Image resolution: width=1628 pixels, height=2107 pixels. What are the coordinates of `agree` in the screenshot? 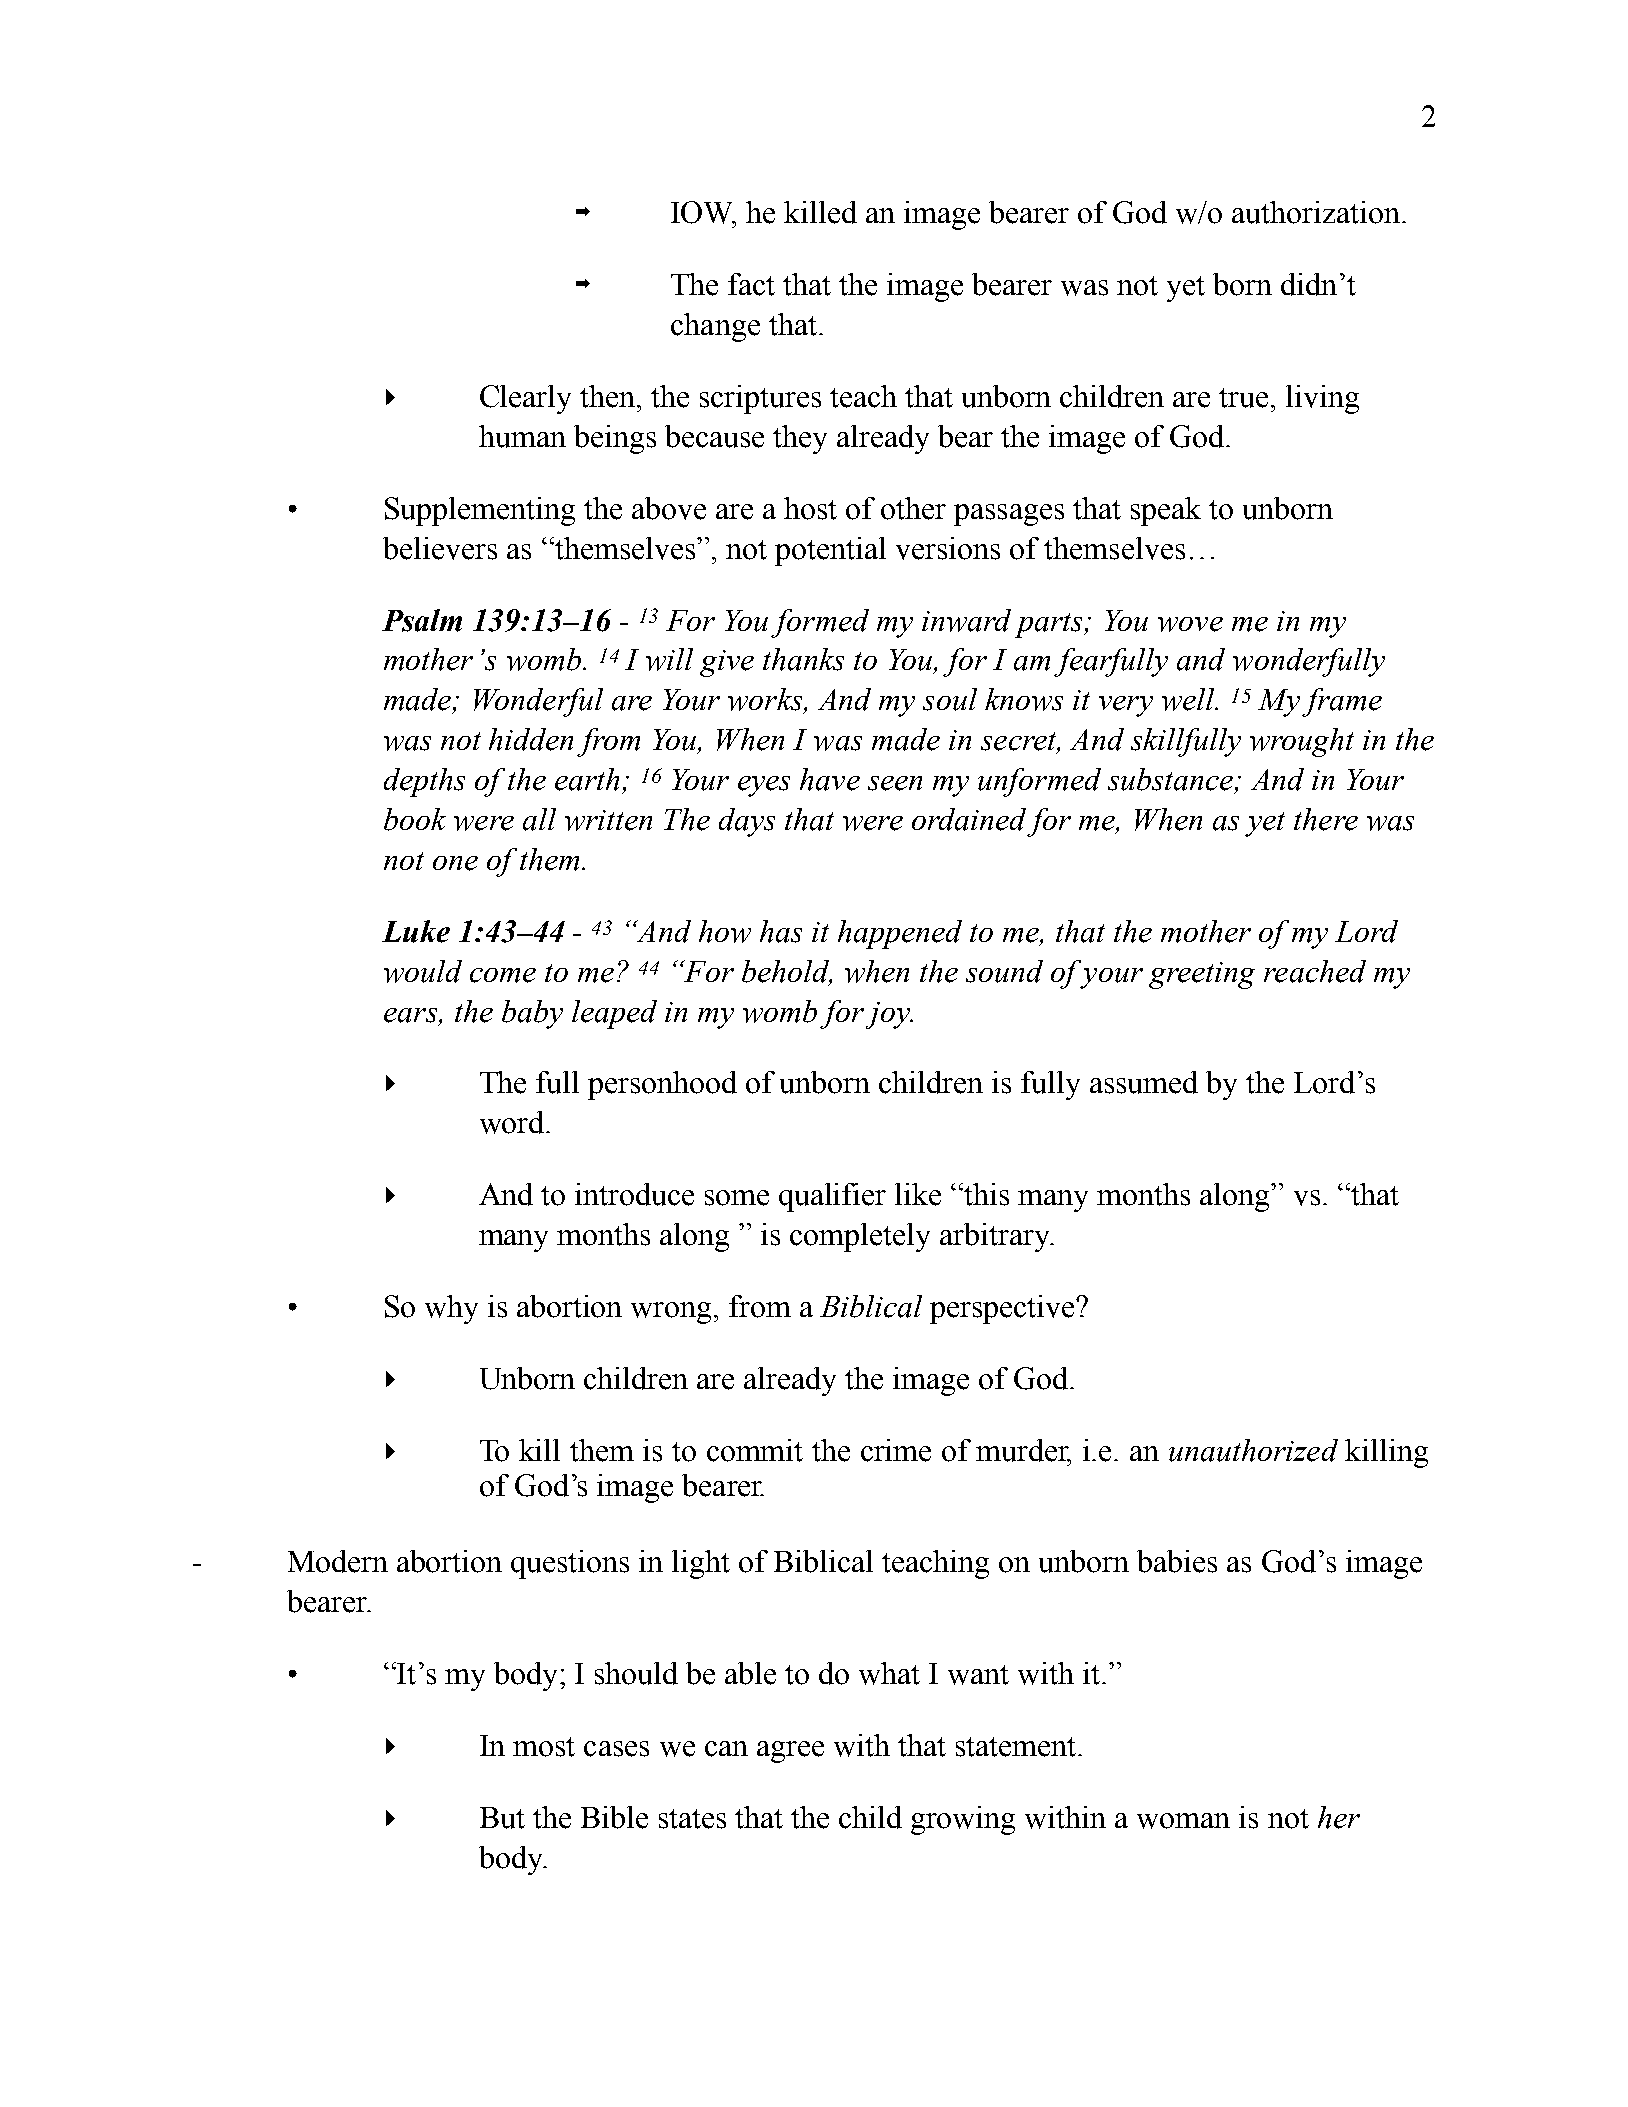 It's located at (790, 1752).
